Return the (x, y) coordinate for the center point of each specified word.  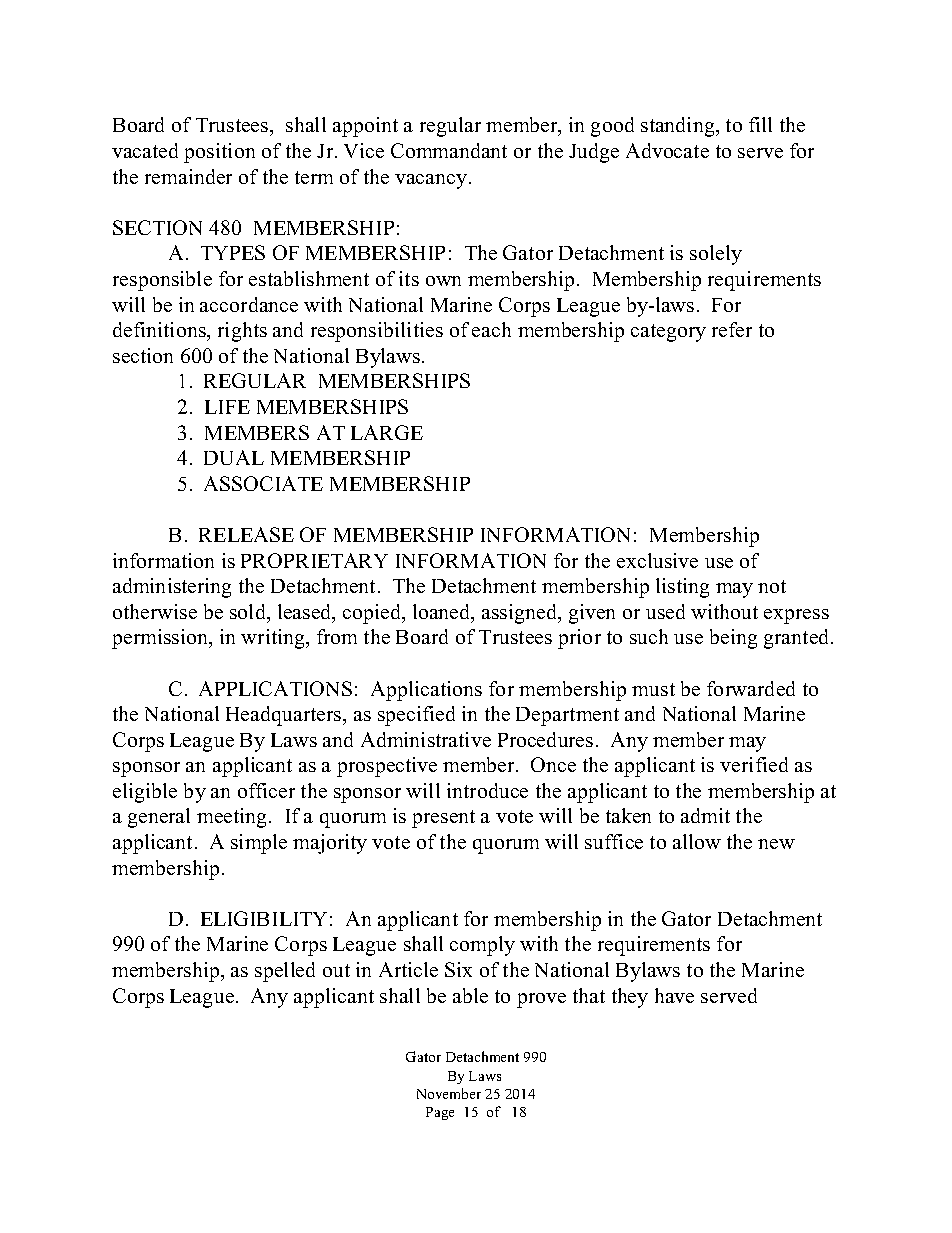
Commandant (449, 150)
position (219, 153)
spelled (285, 972)
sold (249, 611)
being (733, 639)
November (449, 1093)
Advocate (667, 150)
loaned (442, 611)
